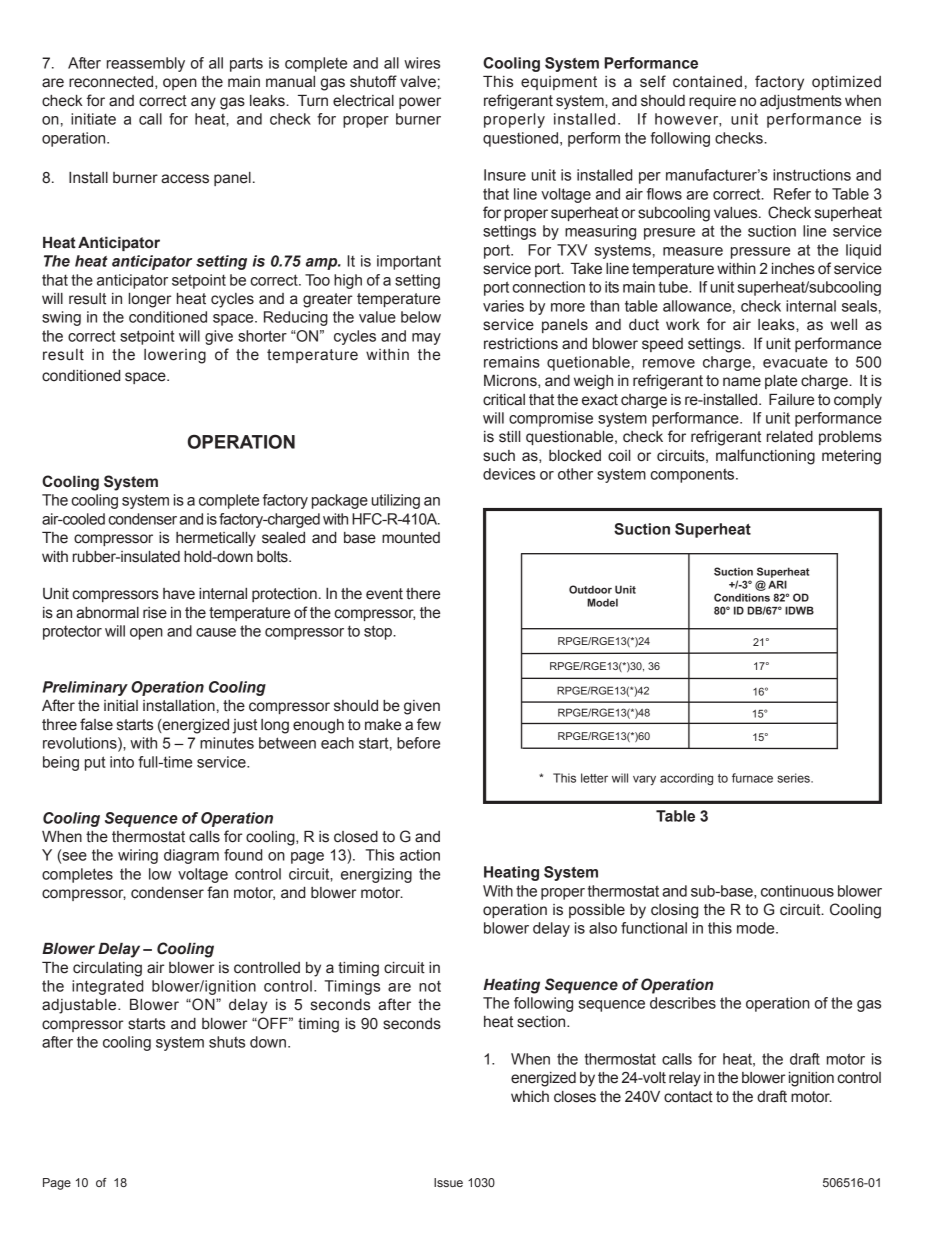 This page has width=952, height=1233. Describe the element at coordinates (448, 1182) in the page. I see `Issue` at that location.
